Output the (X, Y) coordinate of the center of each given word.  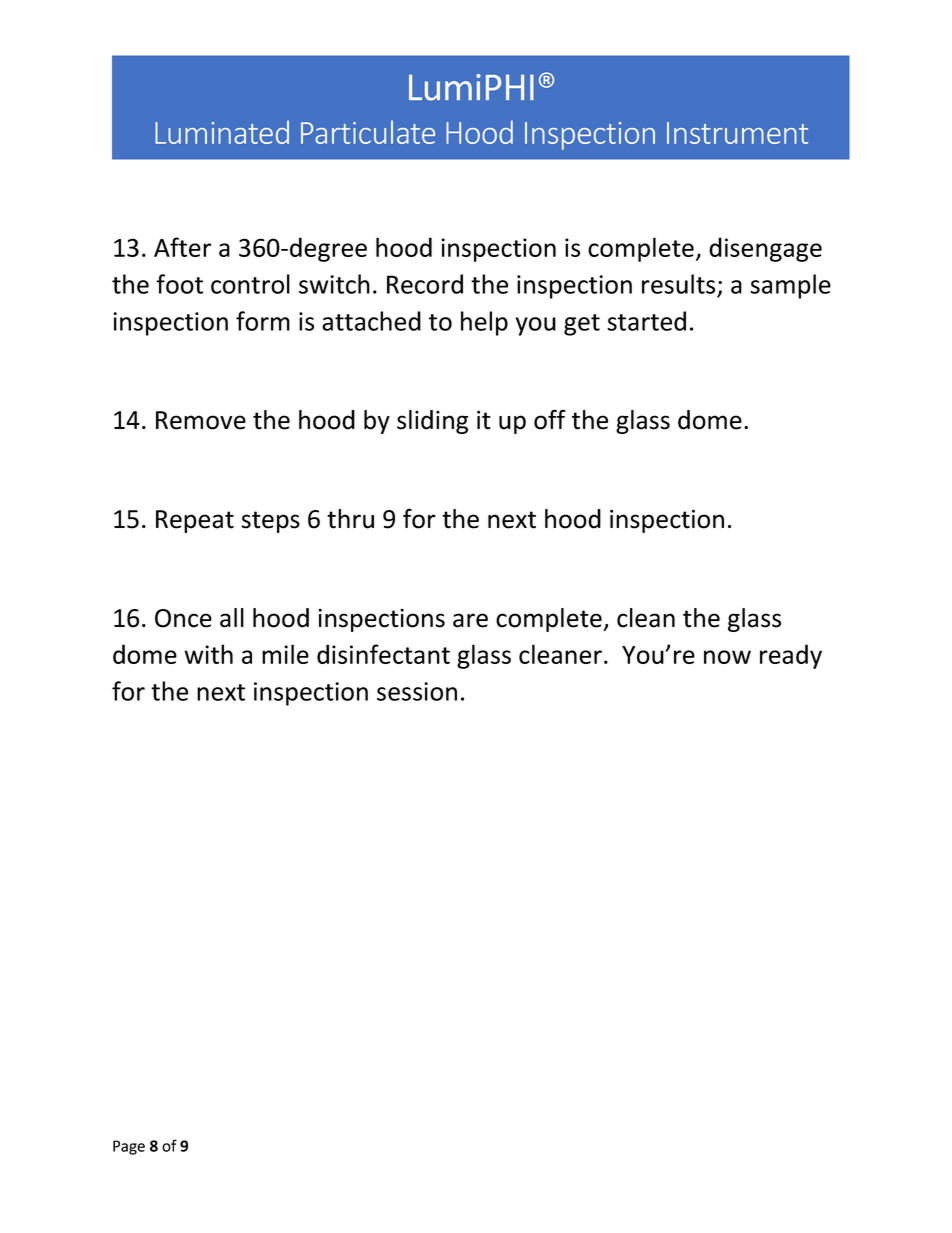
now (727, 657)
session (417, 691)
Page (129, 1147)
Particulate (368, 132)
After (182, 247)
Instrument (737, 133)
